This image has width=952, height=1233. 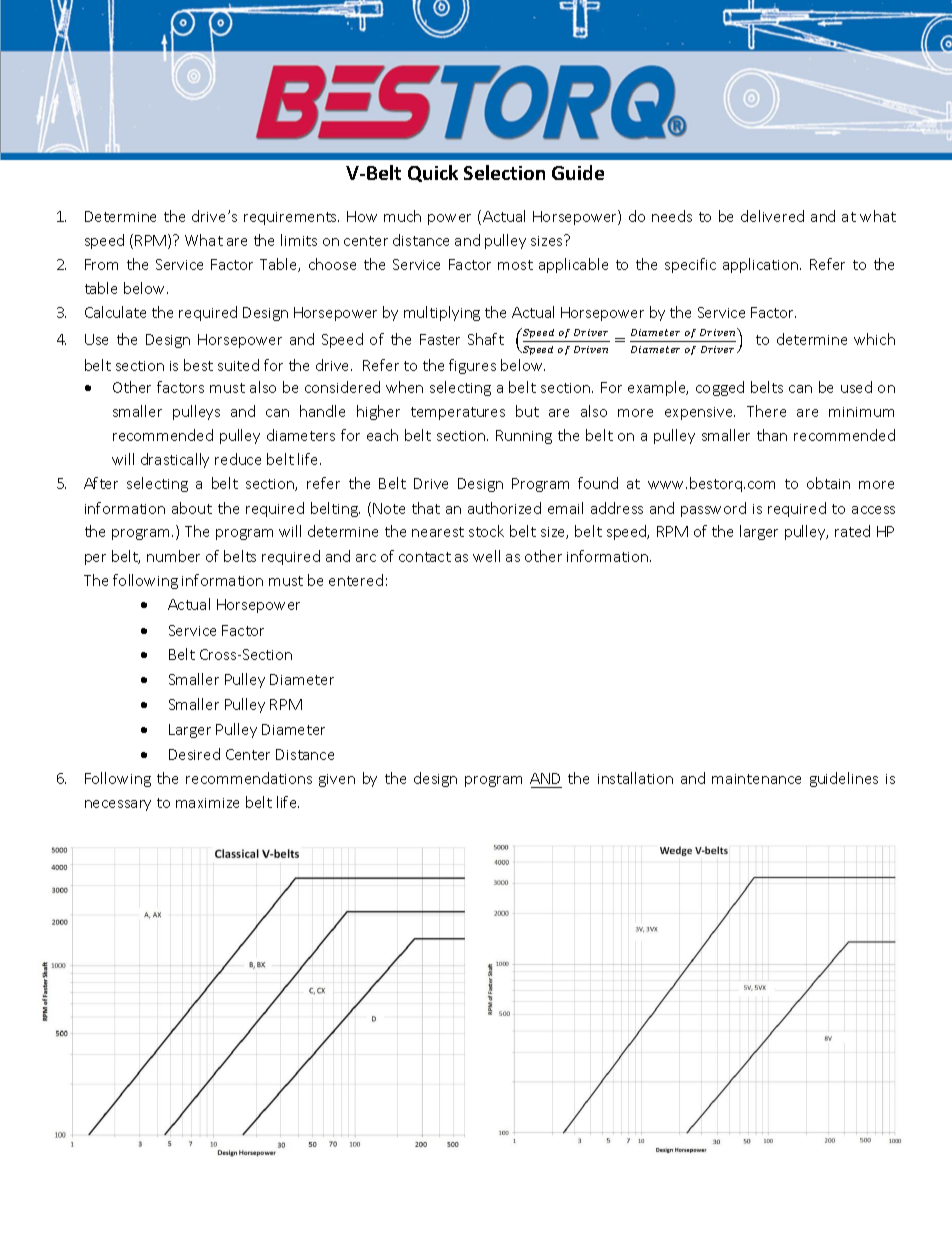 What do you see at coordinates (194, 754) in the image?
I see `Desired` at bounding box center [194, 754].
